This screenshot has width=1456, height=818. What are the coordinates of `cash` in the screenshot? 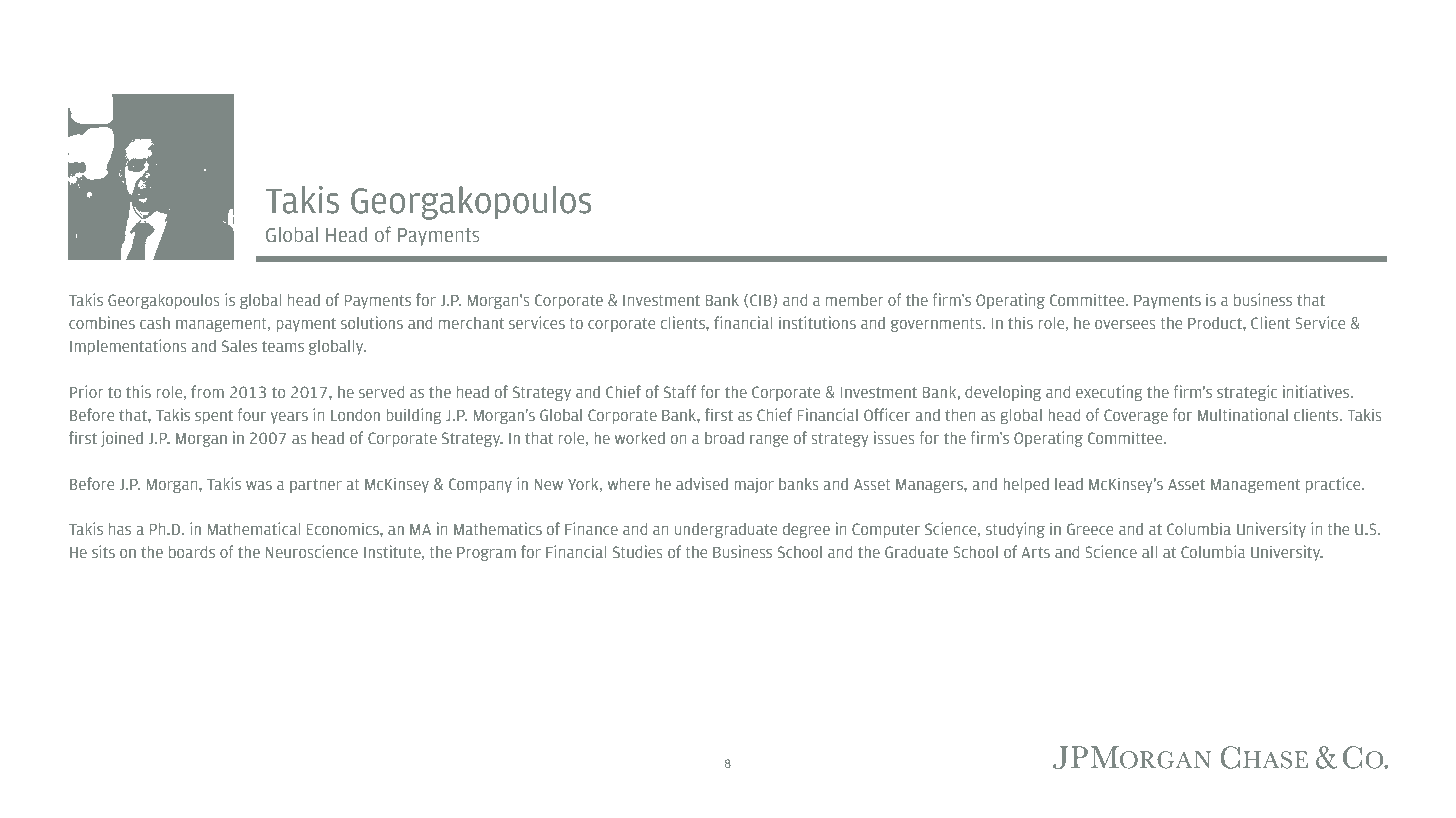 It's located at (155, 323).
